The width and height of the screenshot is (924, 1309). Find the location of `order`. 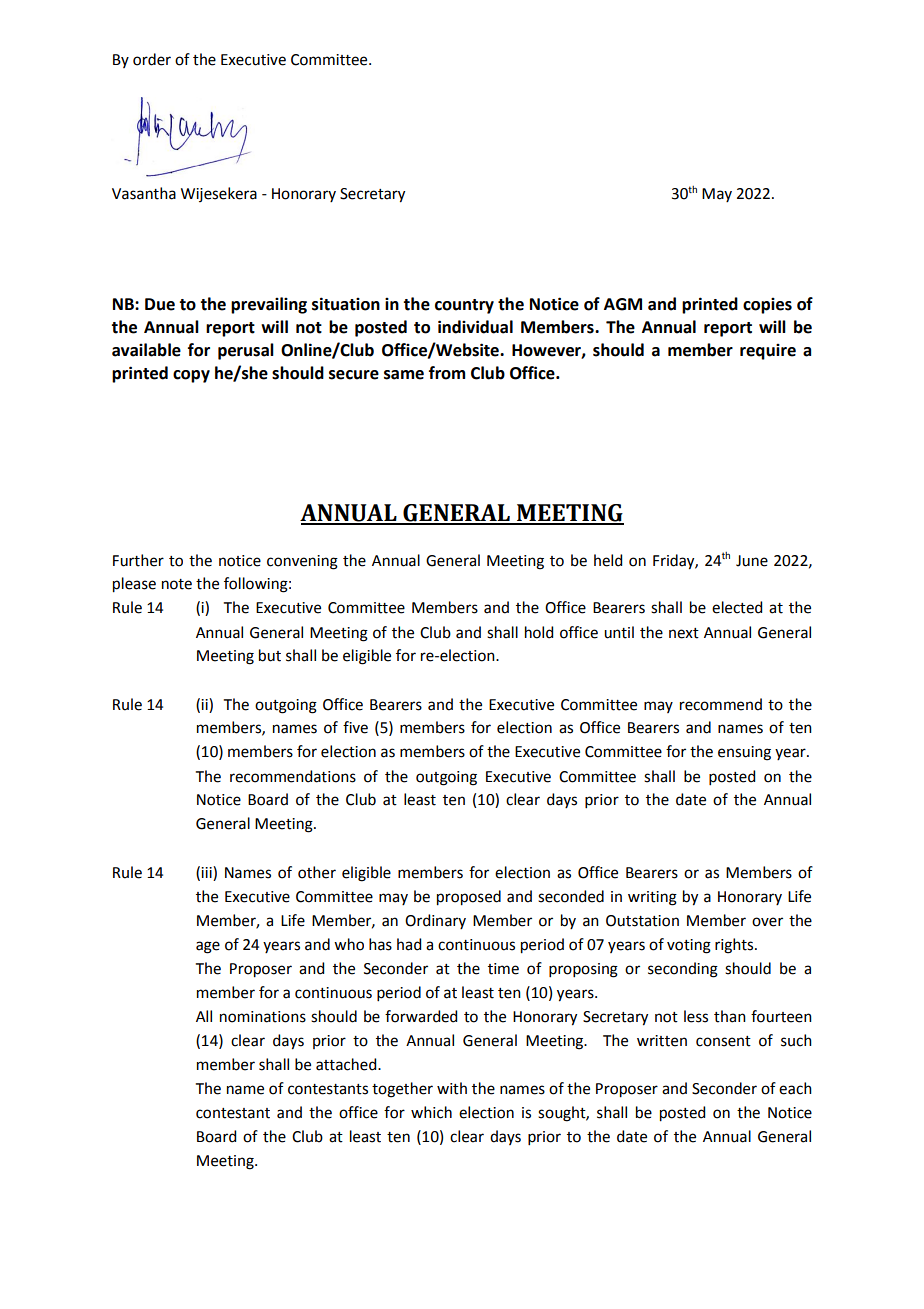

order is located at coordinates (152, 59).
